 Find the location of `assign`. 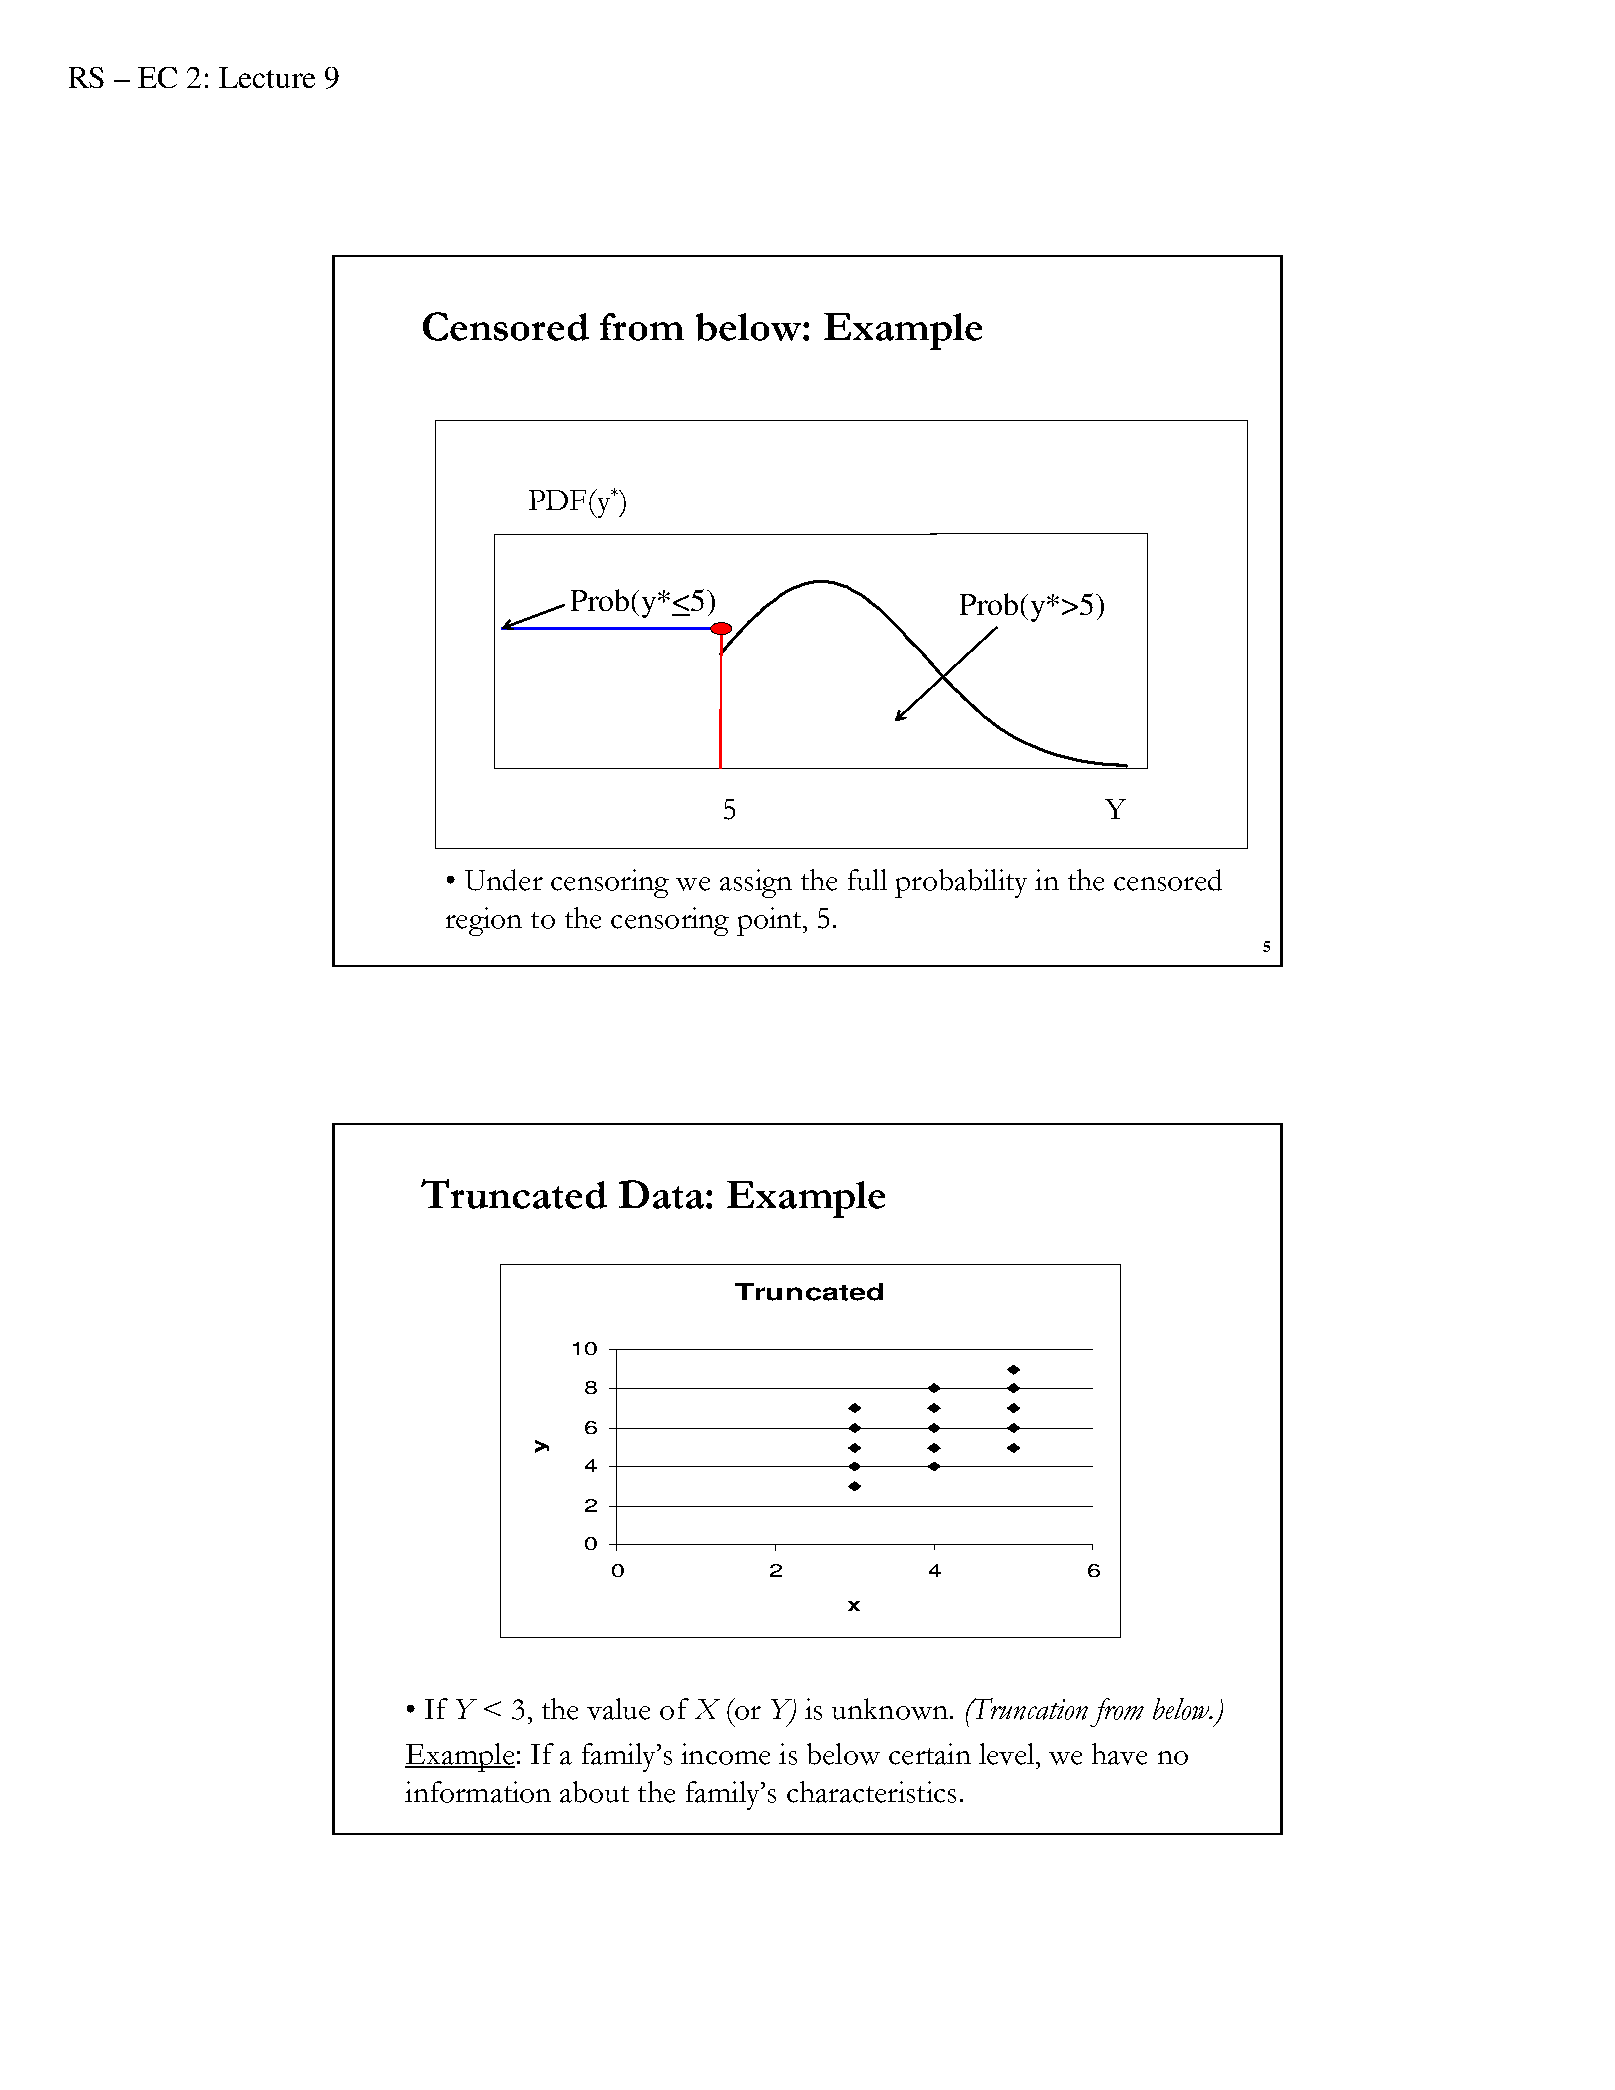

assign is located at coordinates (756, 883).
